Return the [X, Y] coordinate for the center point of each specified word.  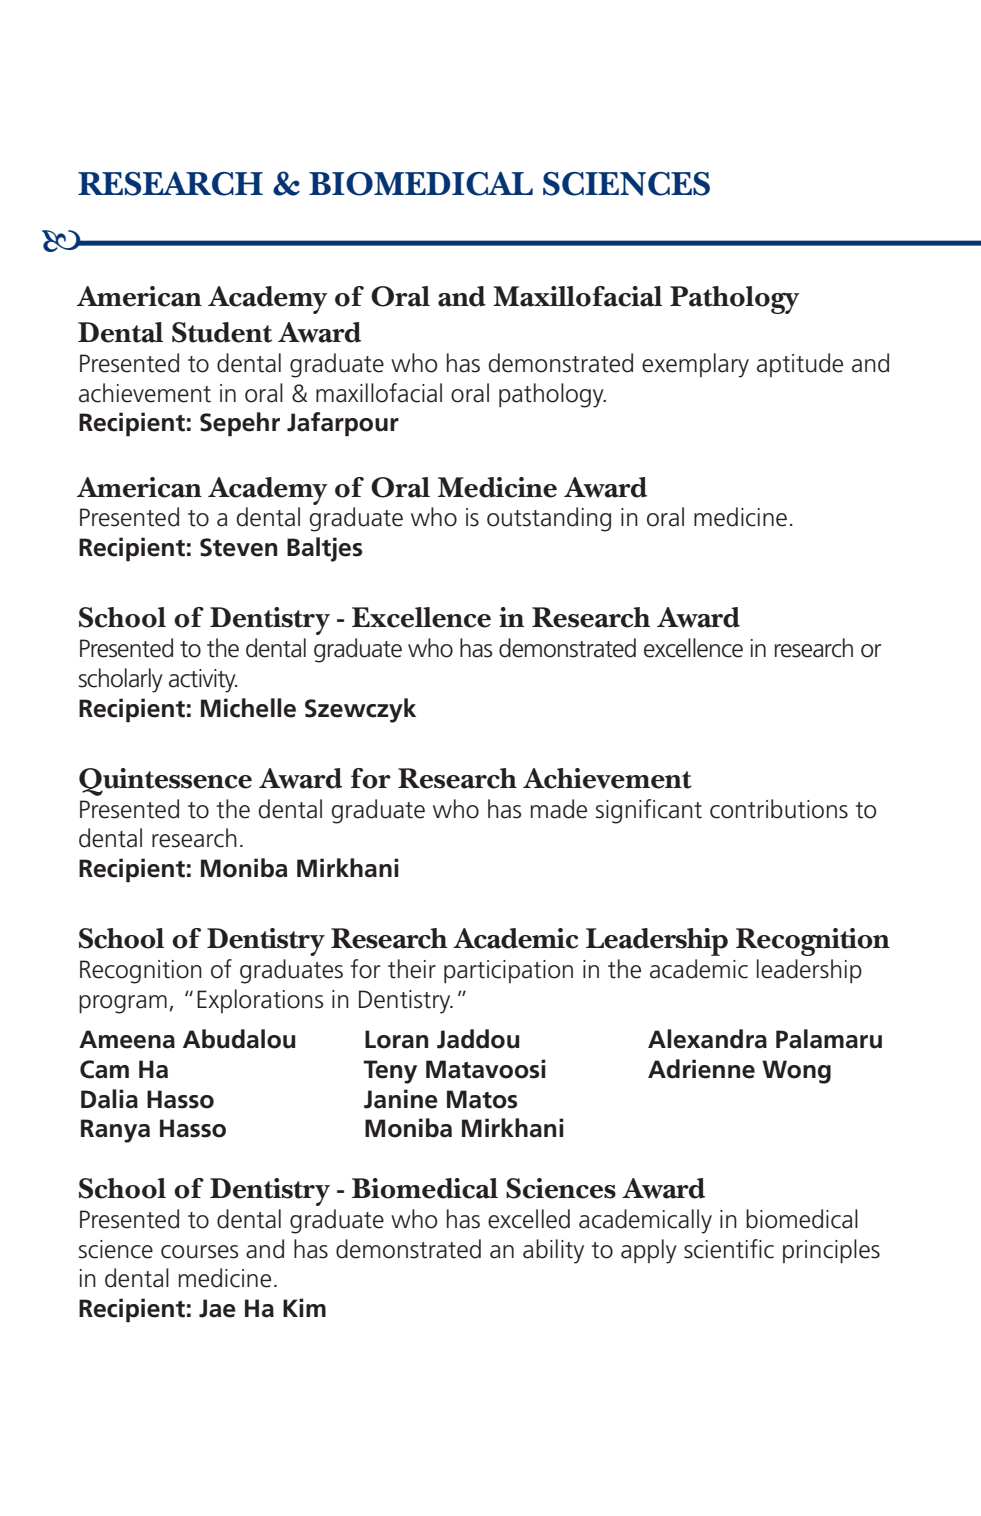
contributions [779, 809]
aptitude [800, 365]
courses [200, 1252]
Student [222, 332]
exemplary [695, 365]
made [559, 809]
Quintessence [165, 782]
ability [553, 1251]
